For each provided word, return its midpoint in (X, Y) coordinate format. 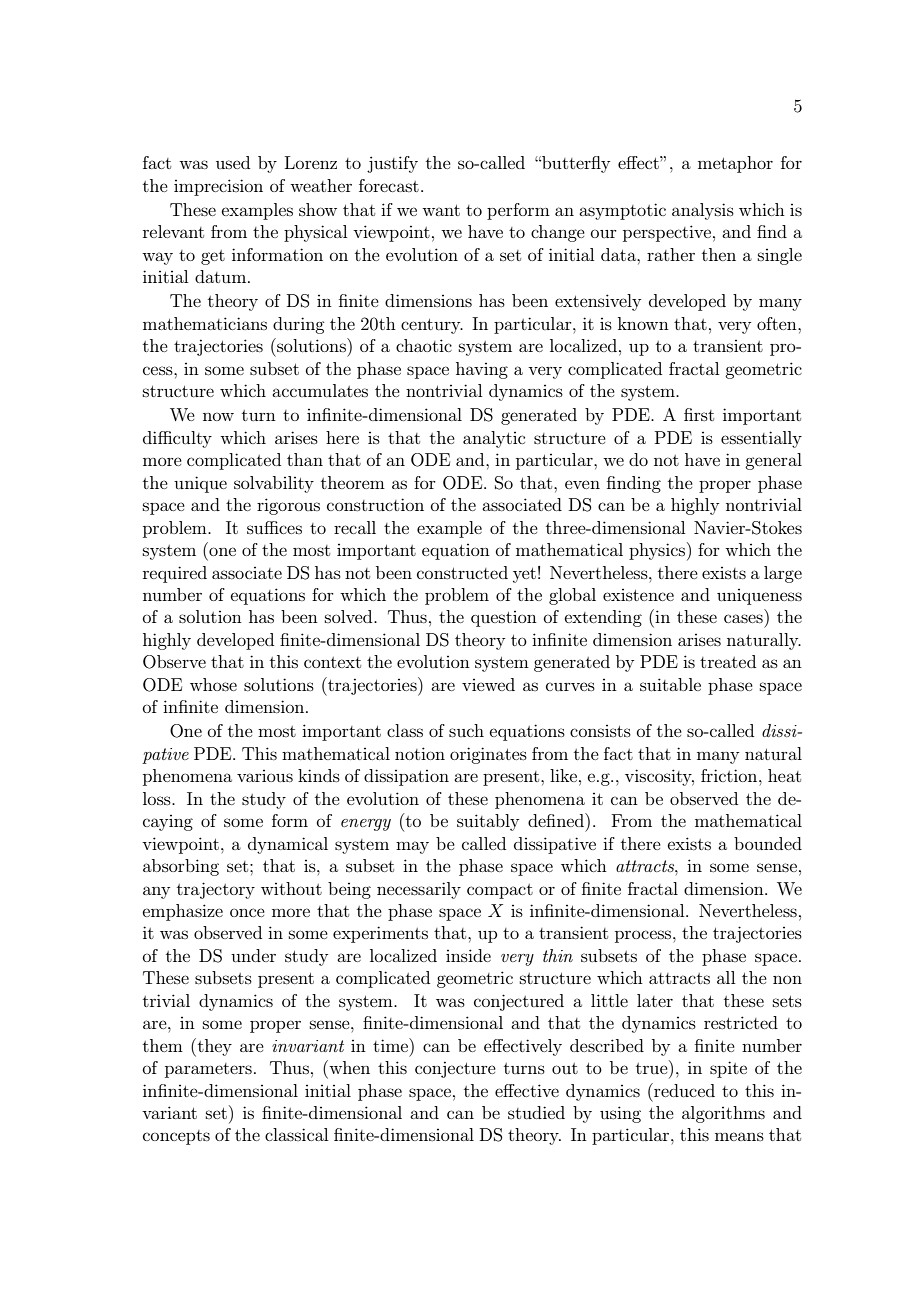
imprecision (218, 187)
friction (730, 775)
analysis (703, 211)
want (441, 210)
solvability (274, 484)
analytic (494, 439)
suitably (488, 822)
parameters (208, 1070)
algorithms (723, 1114)
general (773, 461)
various (265, 776)
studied (536, 1112)
